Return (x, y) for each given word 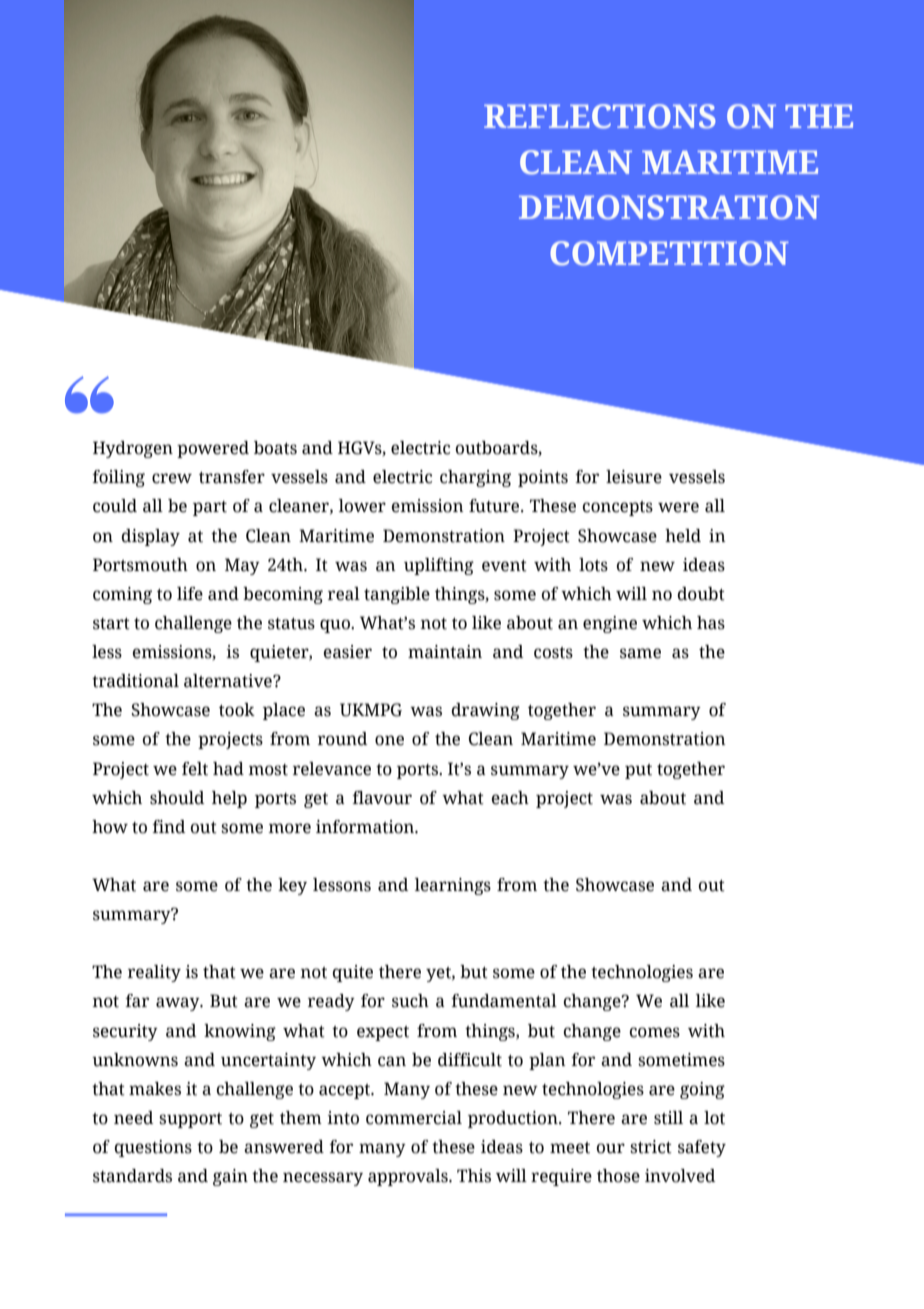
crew (172, 478)
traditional (135, 681)
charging (475, 478)
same (640, 653)
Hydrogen (133, 449)
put (638, 771)
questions (153, 1148)
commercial (414, 1118)
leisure (634, 477)
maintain (445, 652)
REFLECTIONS (600, 116)
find (169, 827)
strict (651, 1147)
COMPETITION (669, 253)
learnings (453, 886)
